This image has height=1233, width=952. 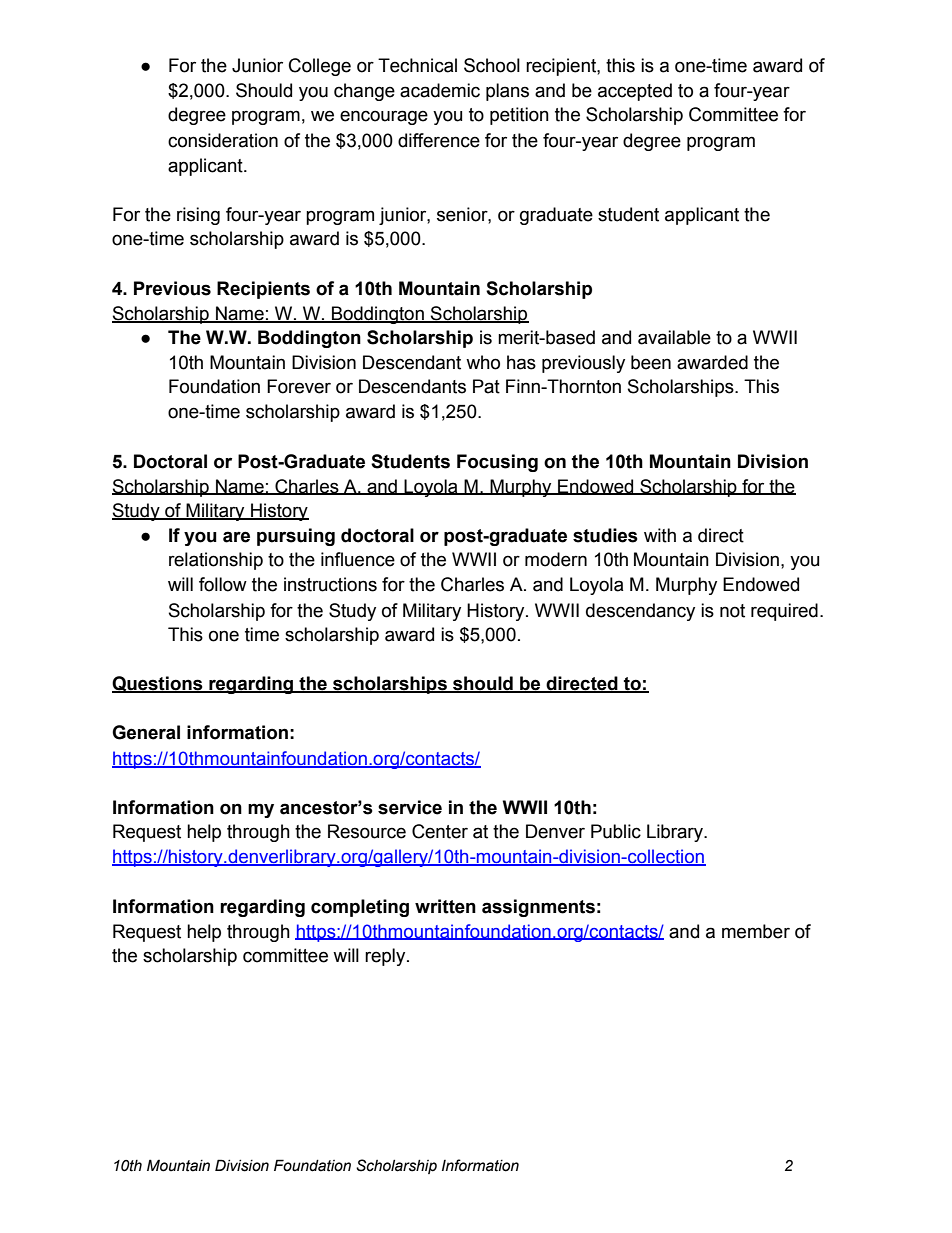 What do you see at coordinates (158, 684) in the image?
I see `Questions` at bounding box center [158, 684].
